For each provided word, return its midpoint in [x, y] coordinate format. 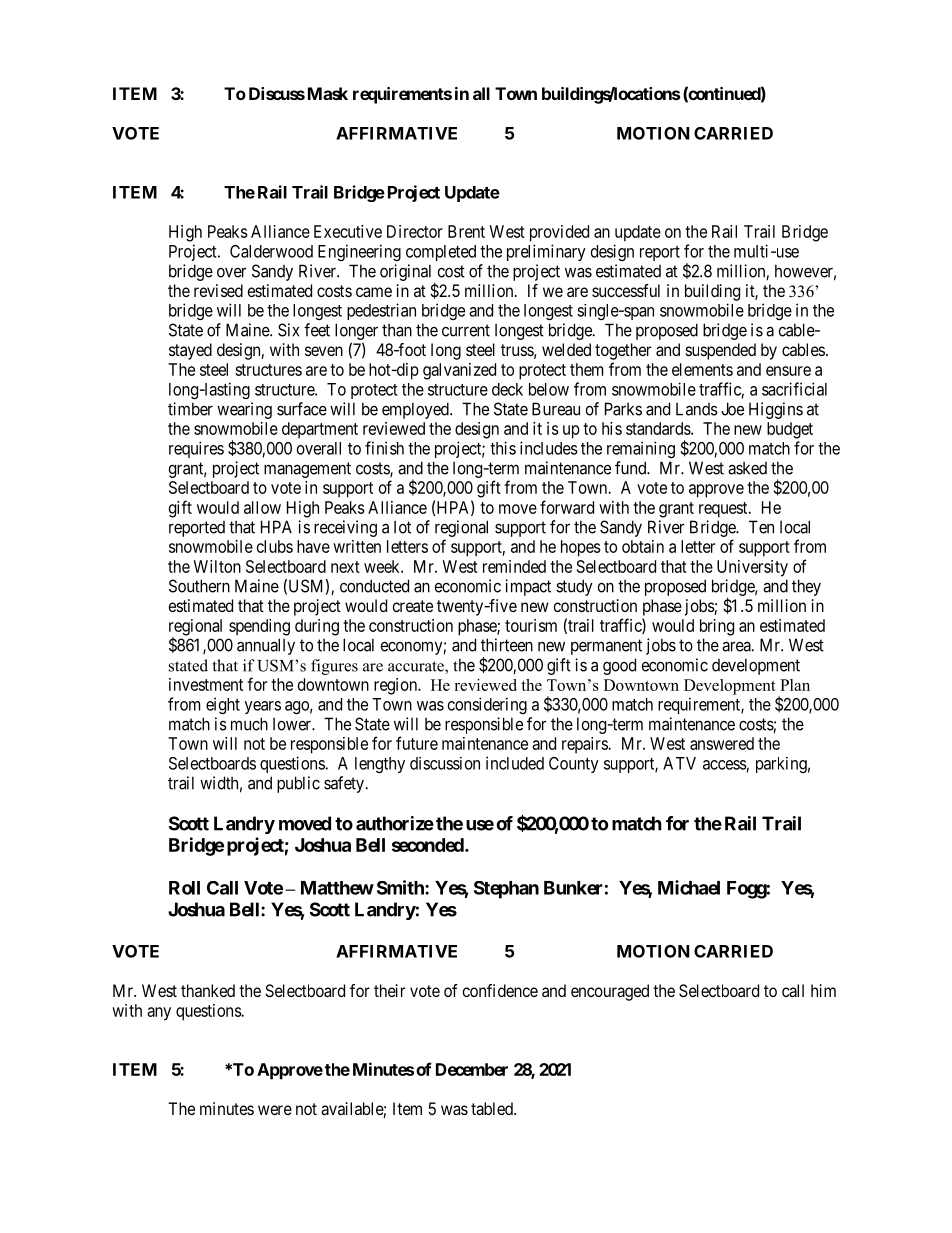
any [159, 1014]
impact [528, 587]
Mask [328, 93]
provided [559, 233]
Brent [466, 231]
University [752, 568]
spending [259, 627]
